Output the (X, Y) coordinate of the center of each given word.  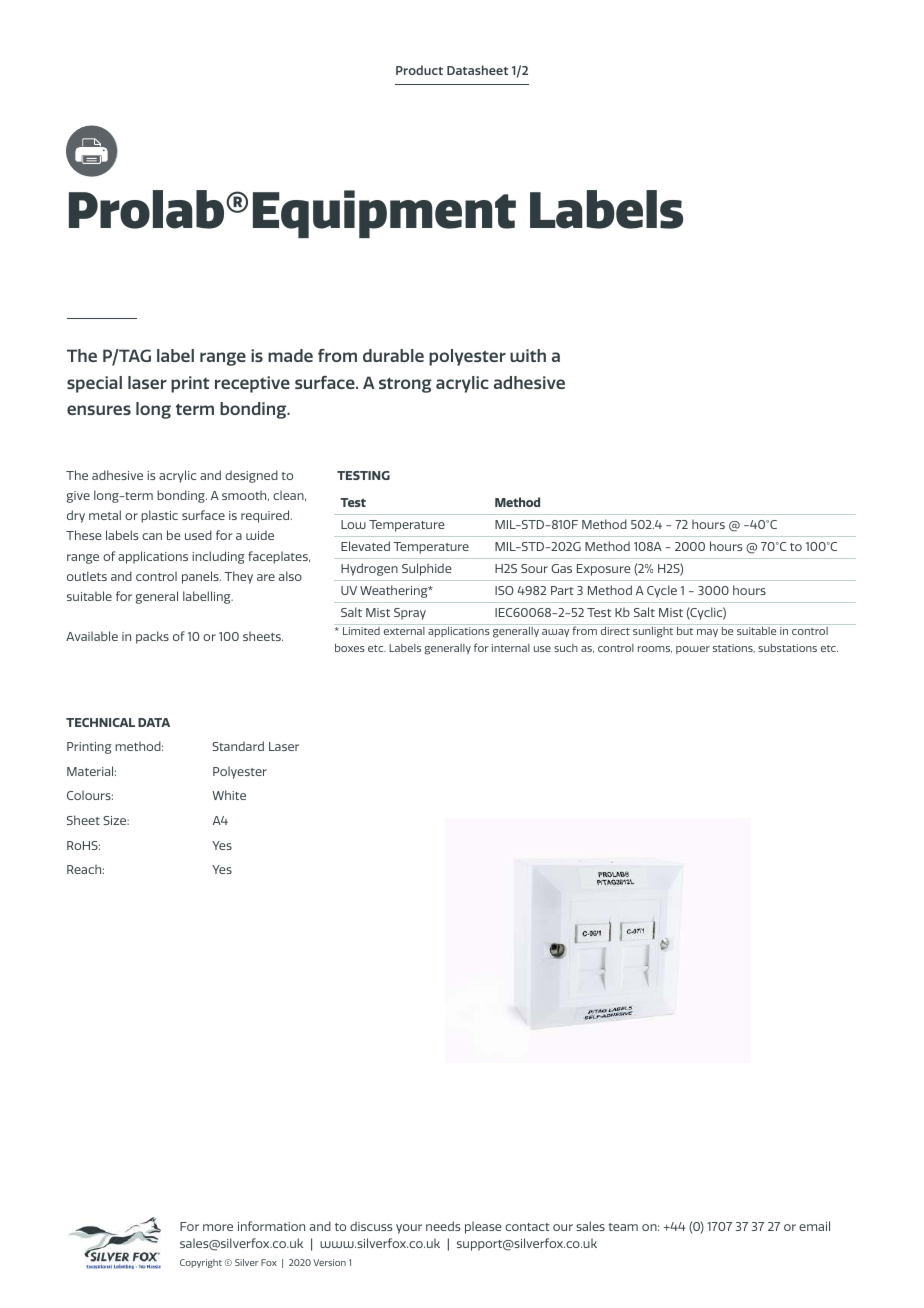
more (218, 1227)
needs (443, 1226)
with (528, 355)
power (693, 650)
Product (419, 70)
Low (353, 524)
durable (393, 355)
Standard (238, 746)
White (229, 795)
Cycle (662, 591)
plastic (159, 516)
